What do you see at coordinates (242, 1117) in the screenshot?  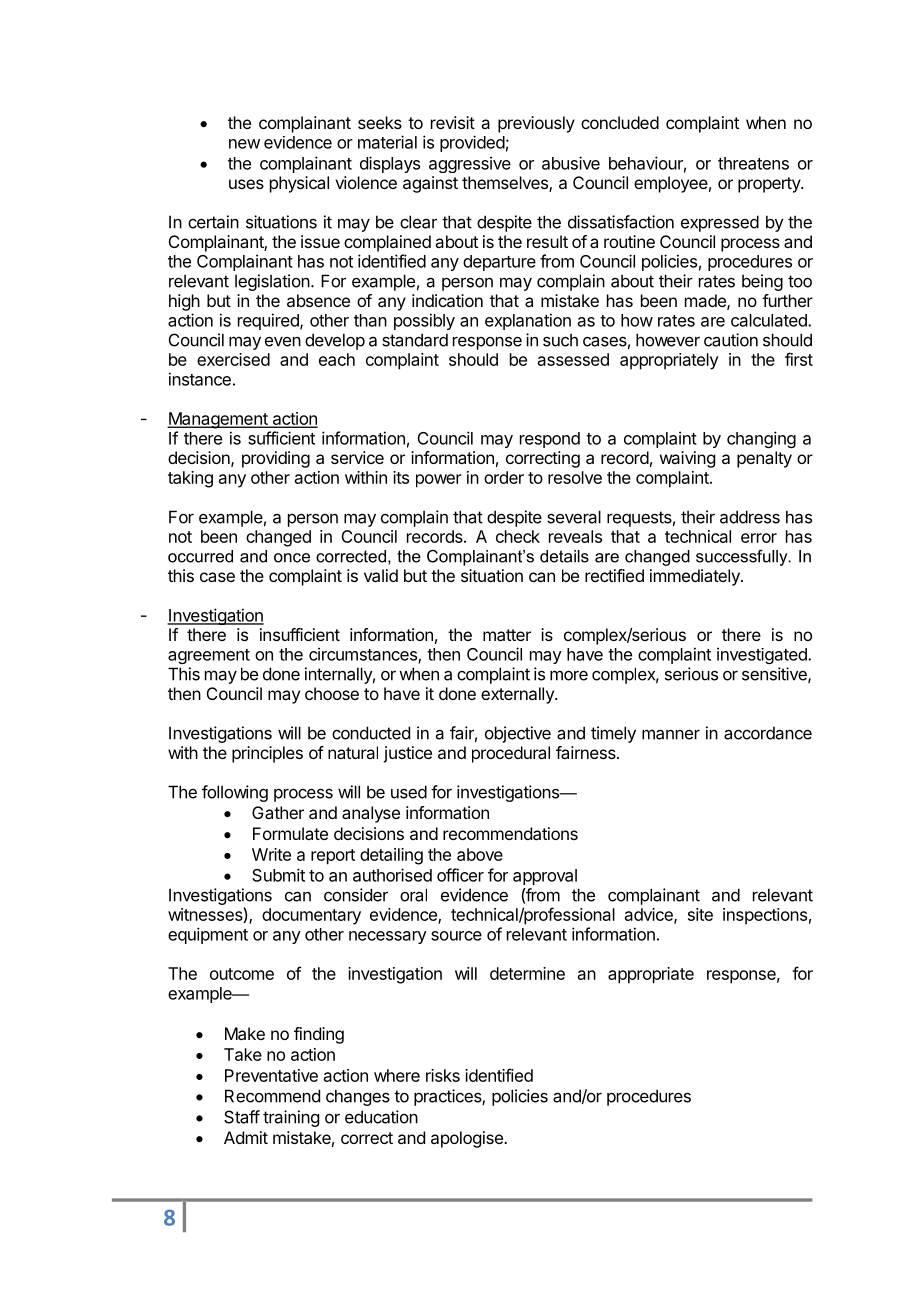 I see `Staff` at bounding box center [242, 1117].
